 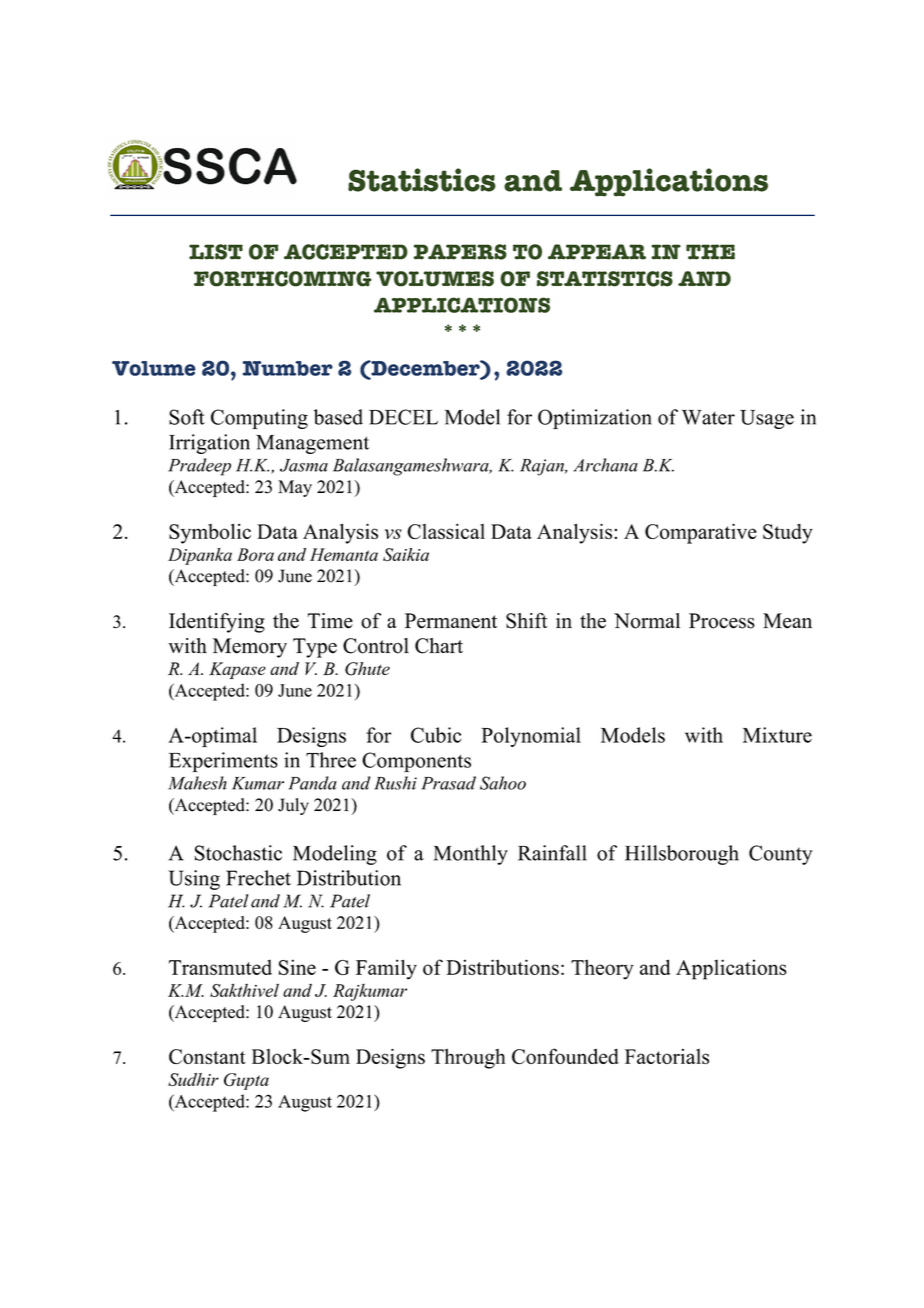 What do you see at coordinates (246, 1081) in the image?
I see `Gupta` at bounding box center [246, 1081].
